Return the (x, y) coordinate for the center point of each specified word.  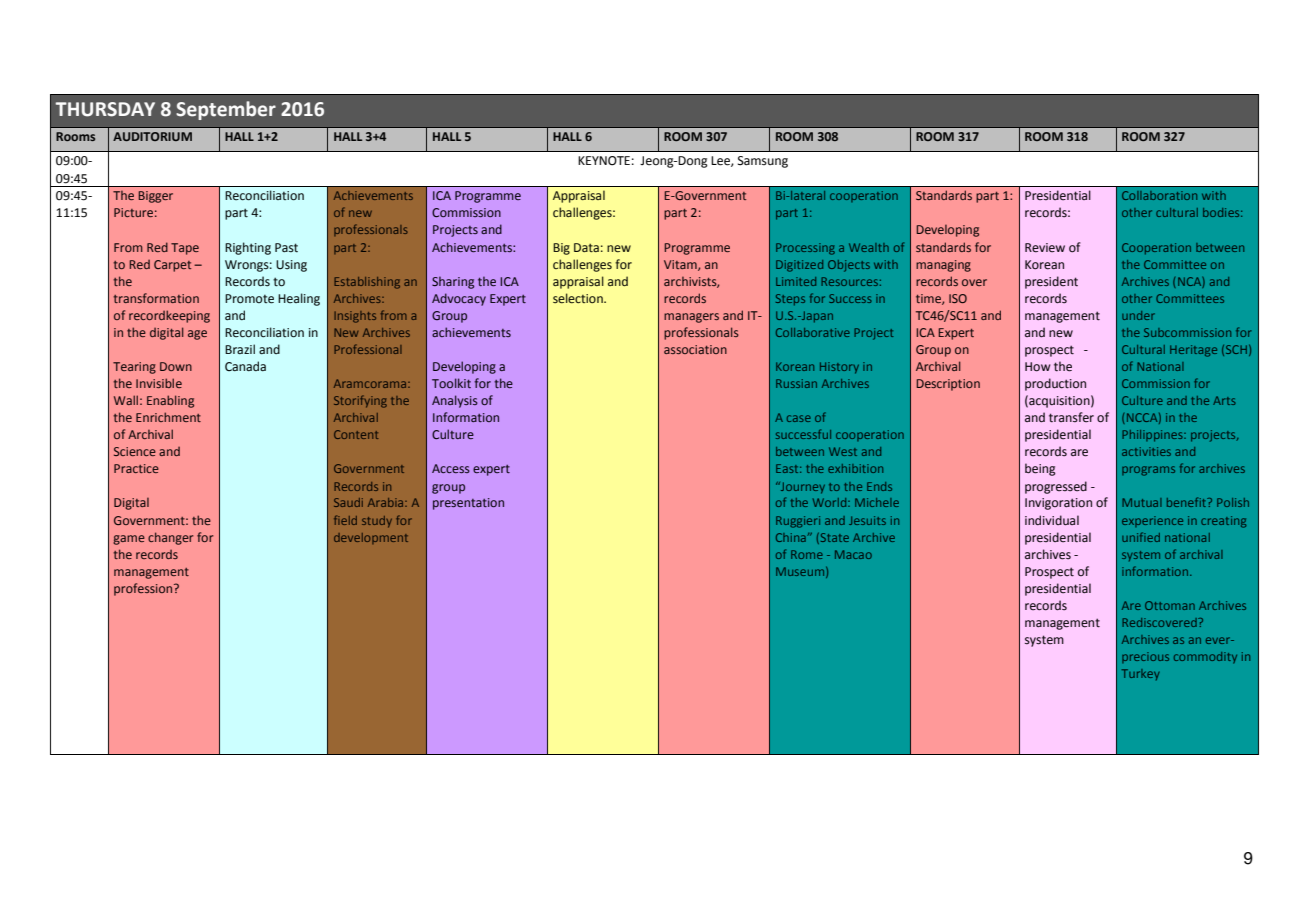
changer (170, 538)
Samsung (763, 162)
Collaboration (1159, 195)
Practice (136, 468)
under (1138, 315)
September (226, 110)
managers (691, 318)
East (788, 468)
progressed (1056, 487)
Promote (249, 299)
